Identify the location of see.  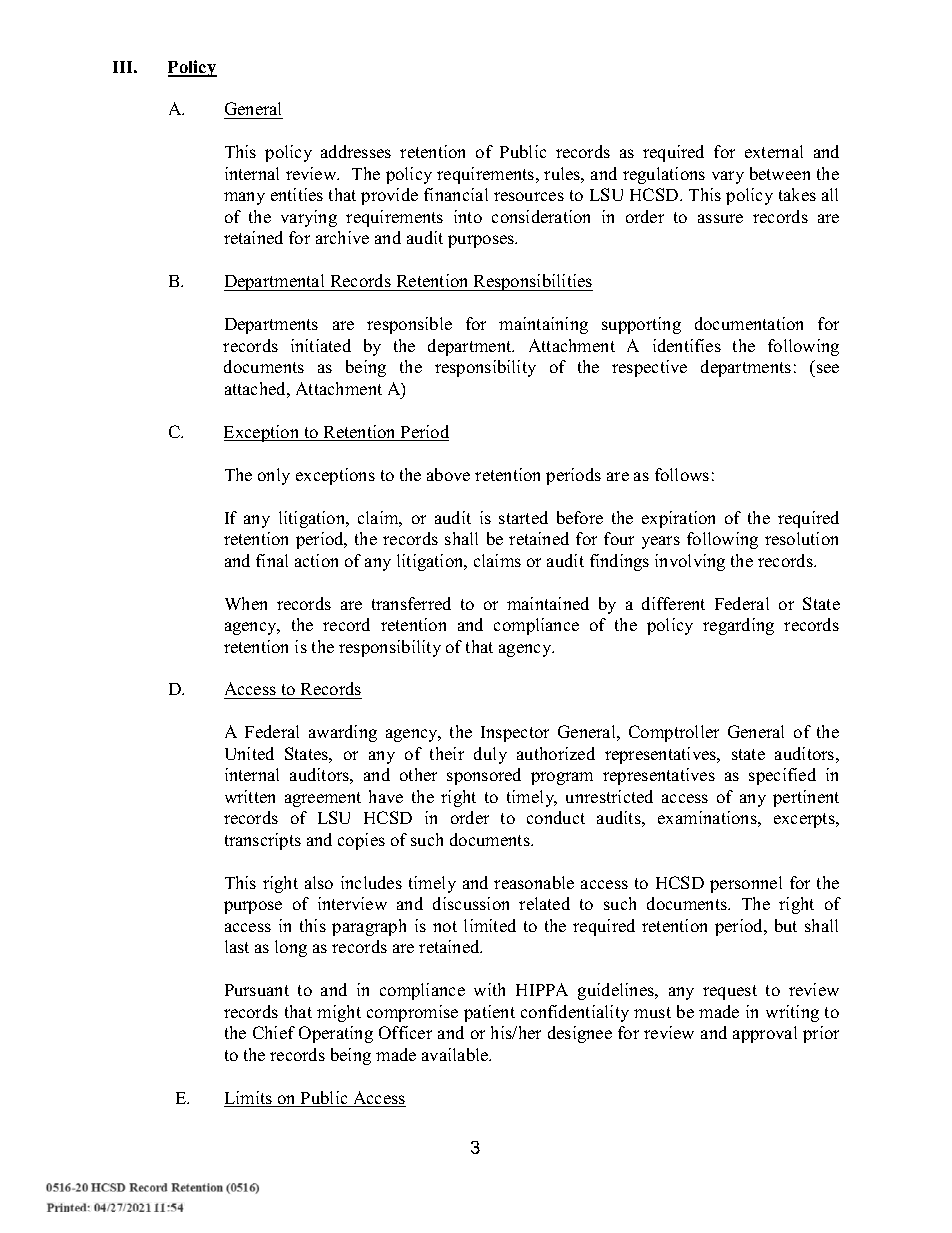
(828, 368).
